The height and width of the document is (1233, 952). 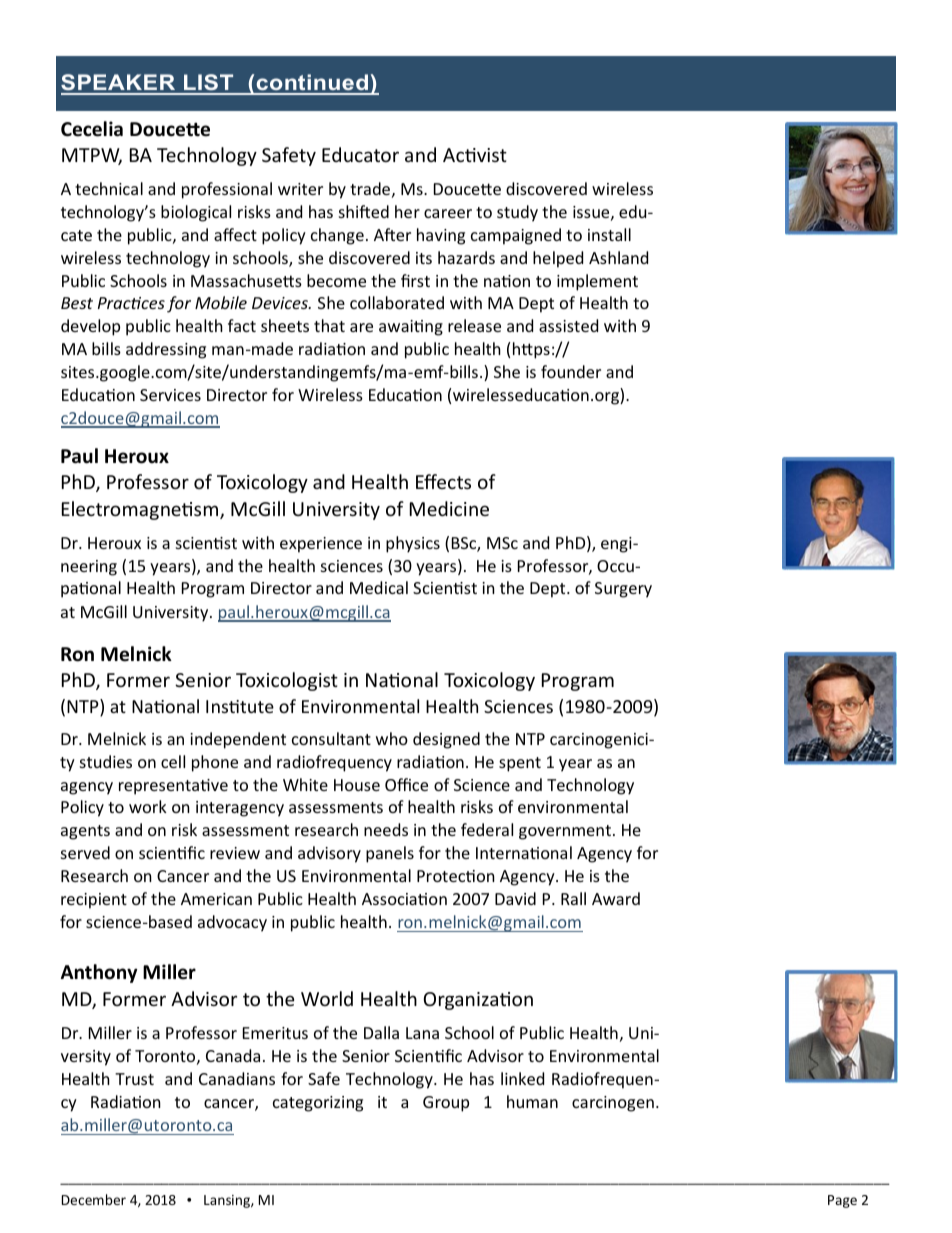 What do you see at coordinates (216, 899) in the document?
I see `American` at bounding box center [216, 899].
